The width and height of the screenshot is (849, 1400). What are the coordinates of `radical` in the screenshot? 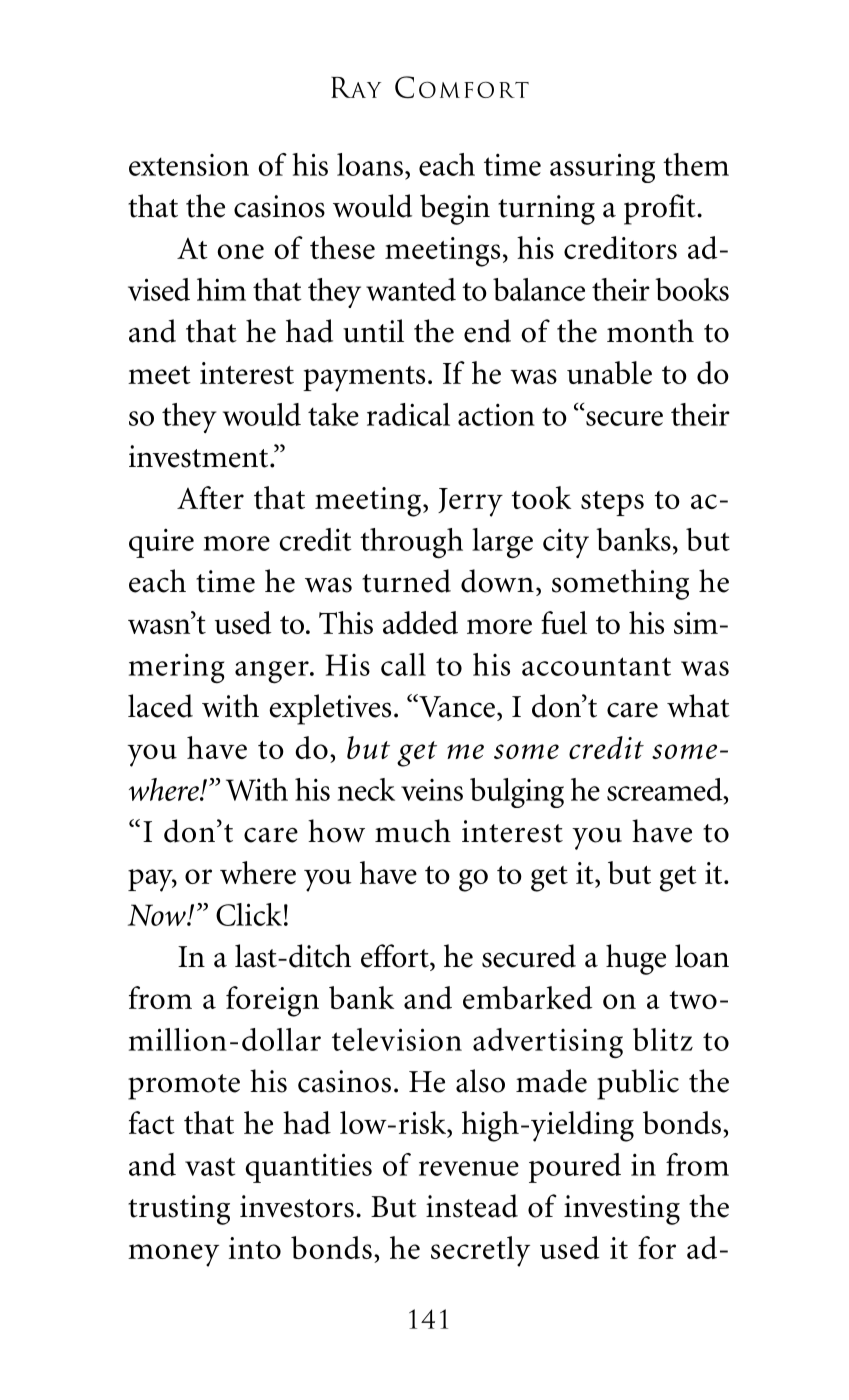 It's located at (408, 414).
